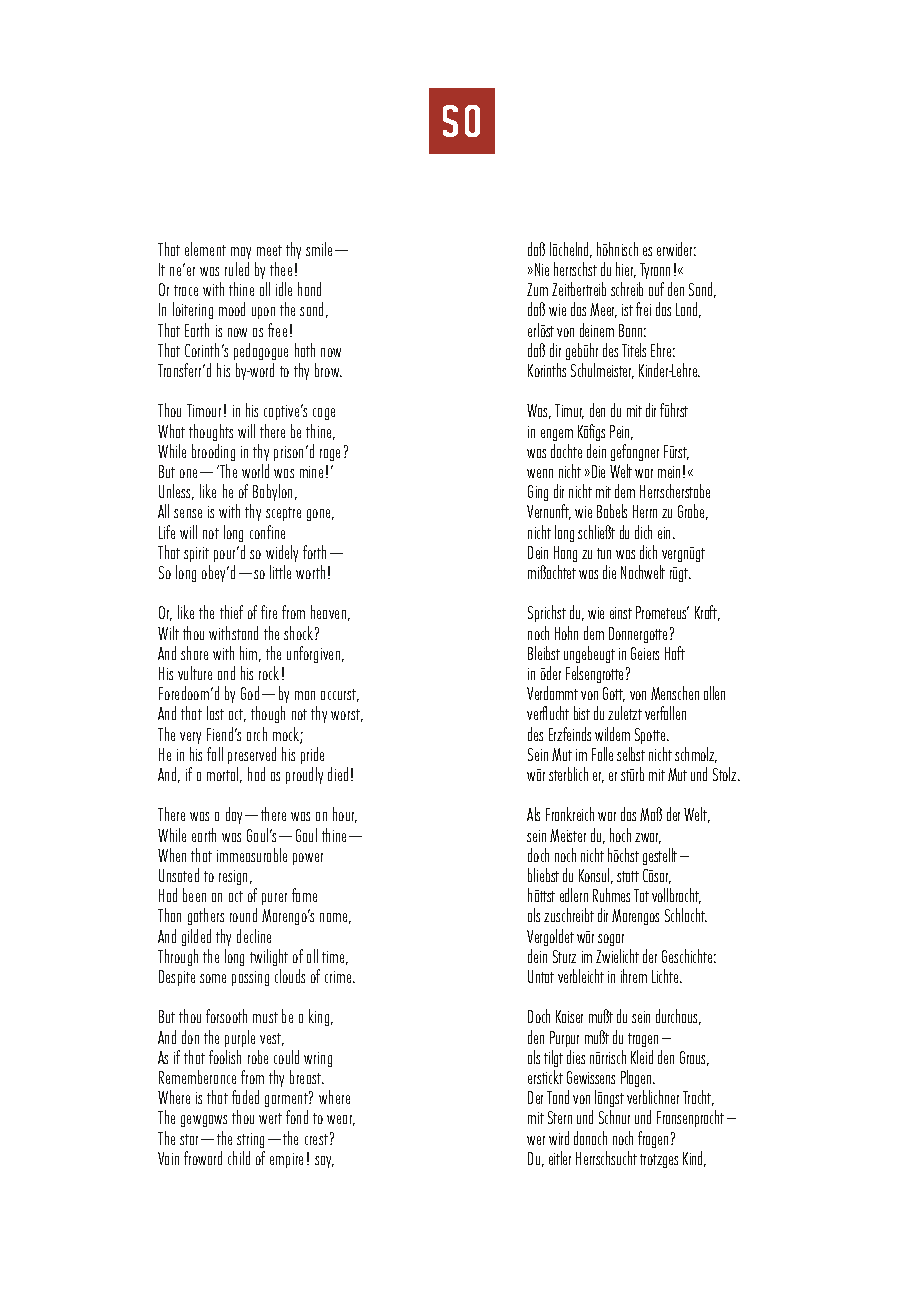  What do you see at coordinates (338, 774) in the screenshot?
I see `died` at bounding box center [338, 774].
